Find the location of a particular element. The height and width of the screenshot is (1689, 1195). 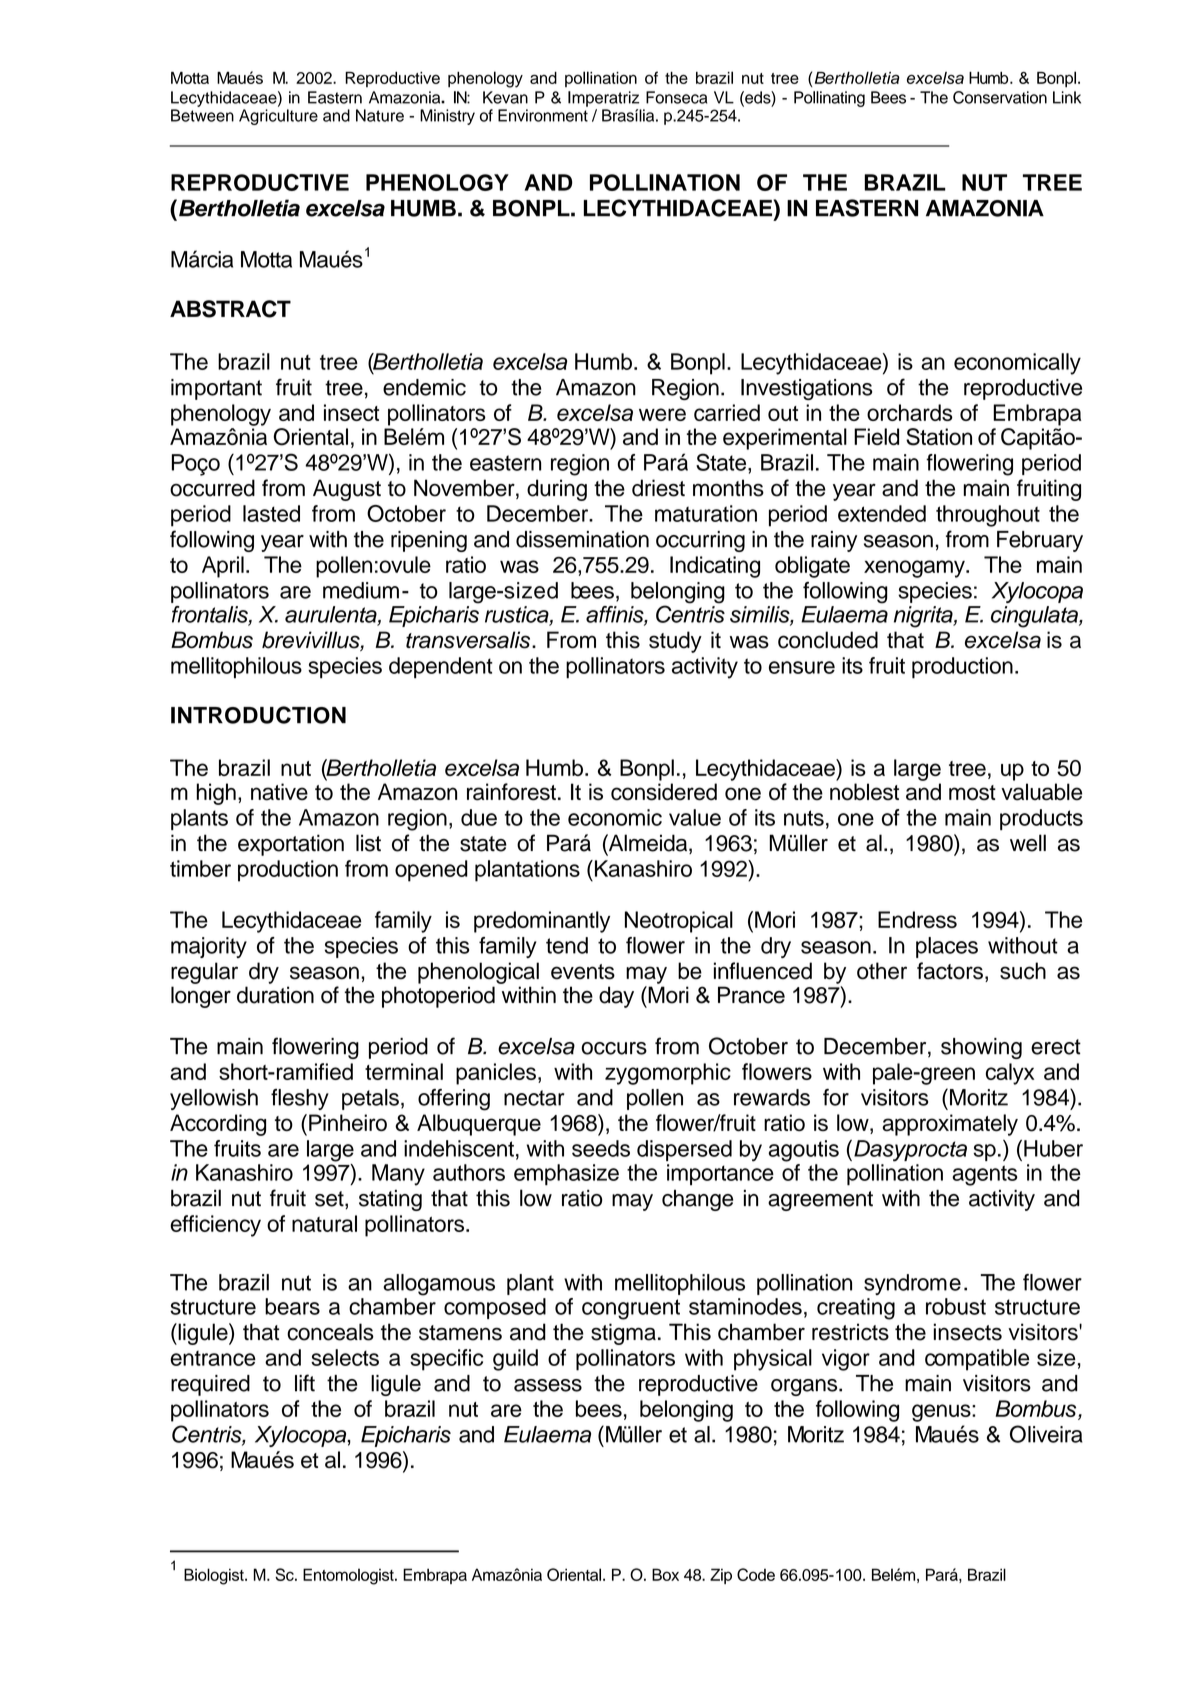

Conservation is located at coordinates (1000, 97).
